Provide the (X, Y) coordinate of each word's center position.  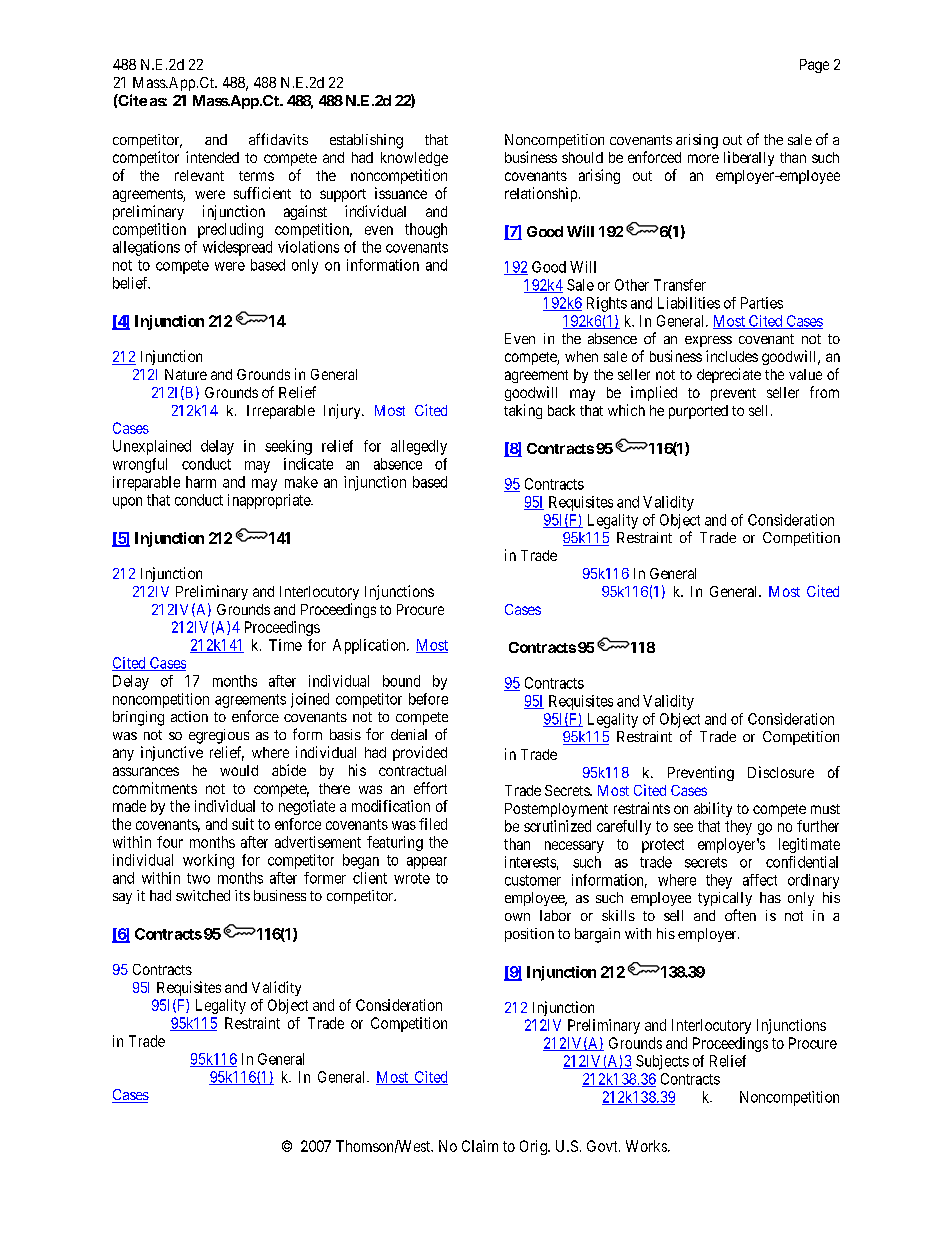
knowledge (414, 159)
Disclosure (781, 772)
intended (212, 157)
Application (370, 646)
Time (285, 645)
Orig (534, 1147)
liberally (749, 158)
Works (647, 1146)
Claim (480, 1146)
